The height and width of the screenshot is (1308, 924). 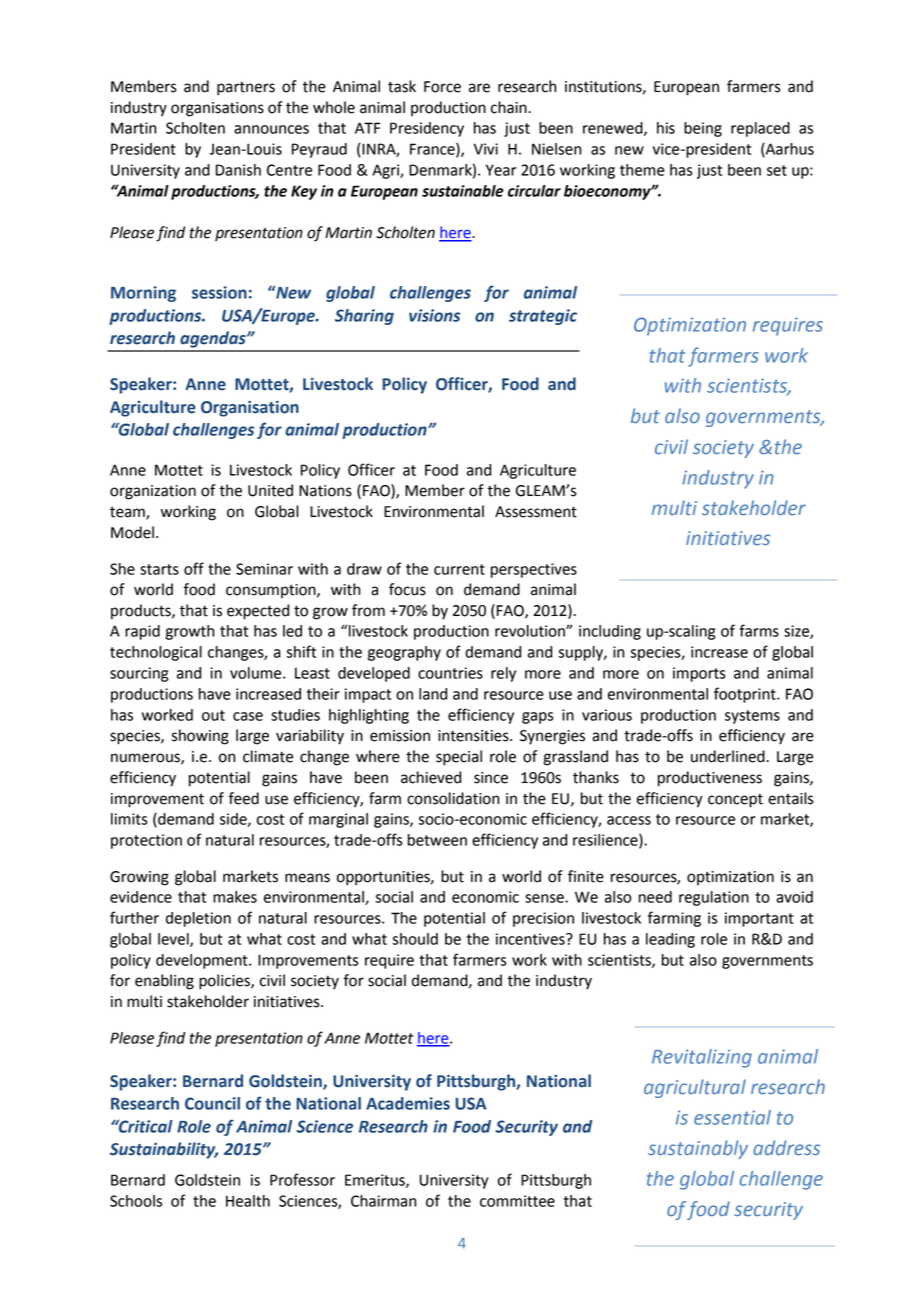 I want to click on committee, so click(x=517, y=1201).
